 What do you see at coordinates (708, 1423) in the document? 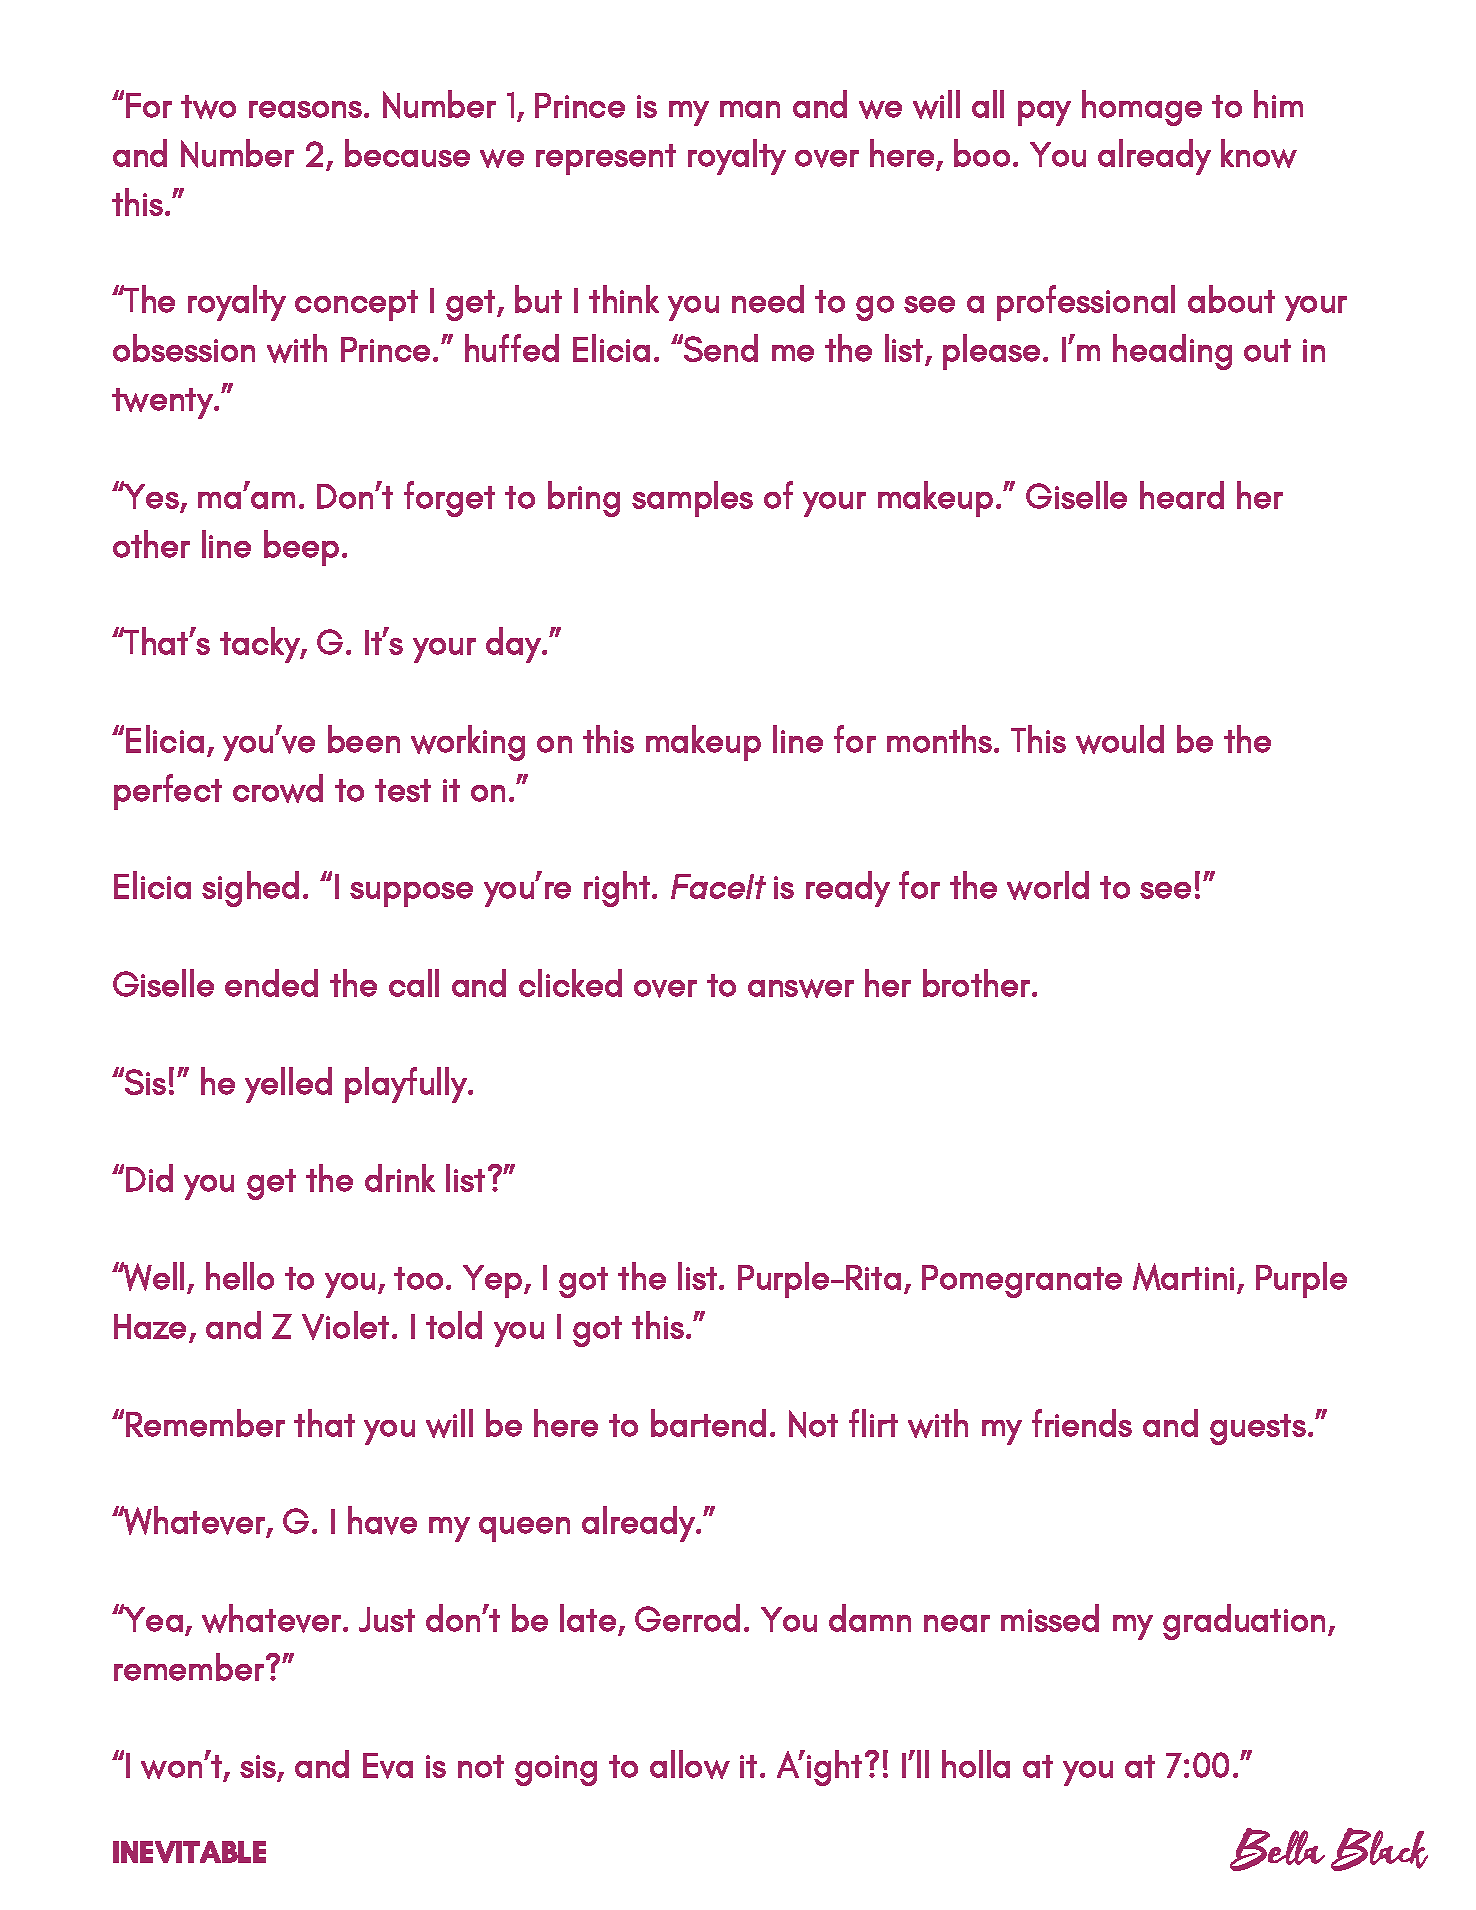
I see `bartend` at bounding box center [708, 1423].
